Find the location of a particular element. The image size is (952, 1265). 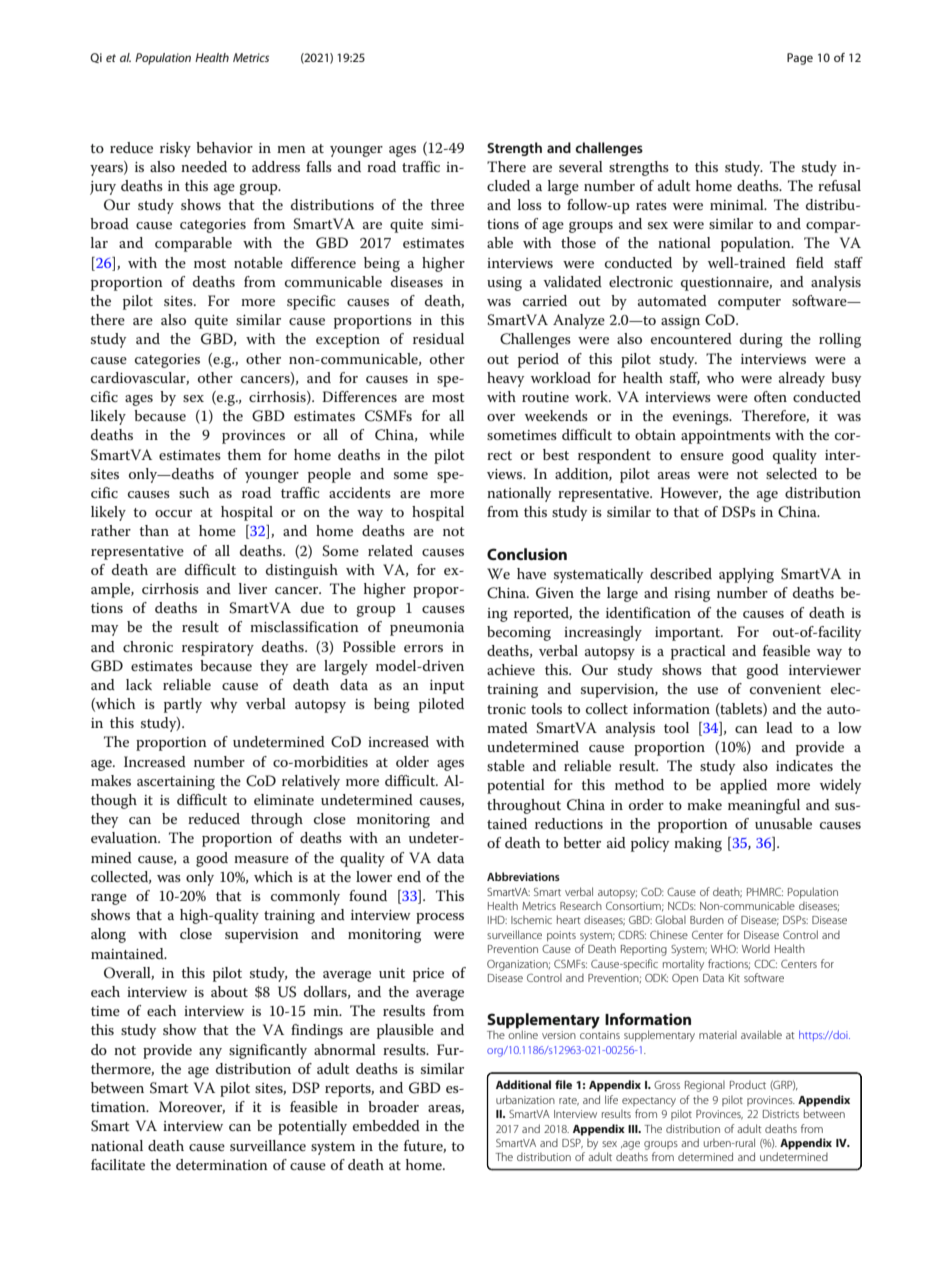

urbanization is located at coordinates (525, 1099).
